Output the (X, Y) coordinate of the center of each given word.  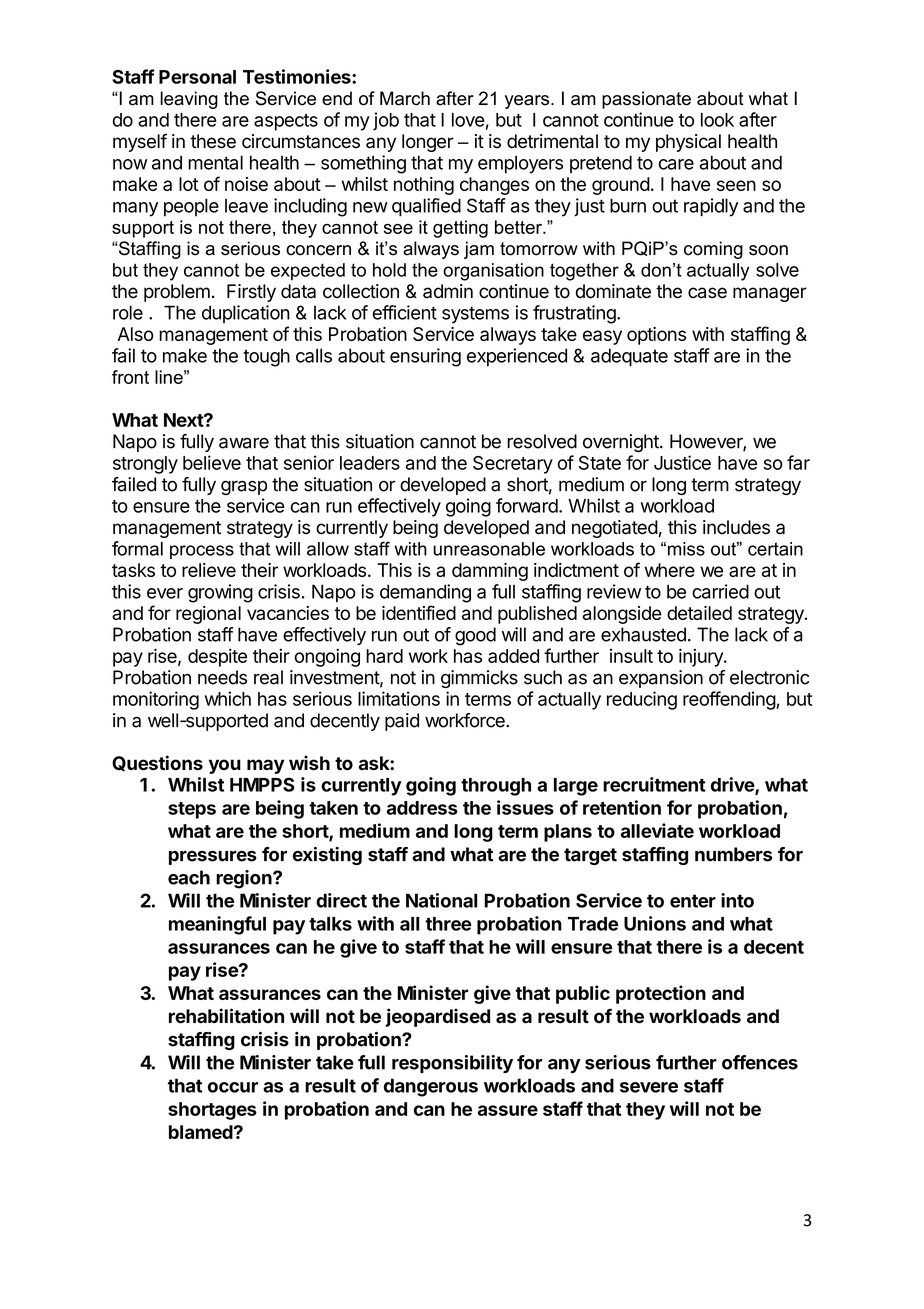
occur (233, 1087)
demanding (425, 593)
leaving (189, 100)
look (717, 120)
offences (760, 1062)
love (468, 120)
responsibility (452, 1064)
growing (220, 593)
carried (720, 591)
